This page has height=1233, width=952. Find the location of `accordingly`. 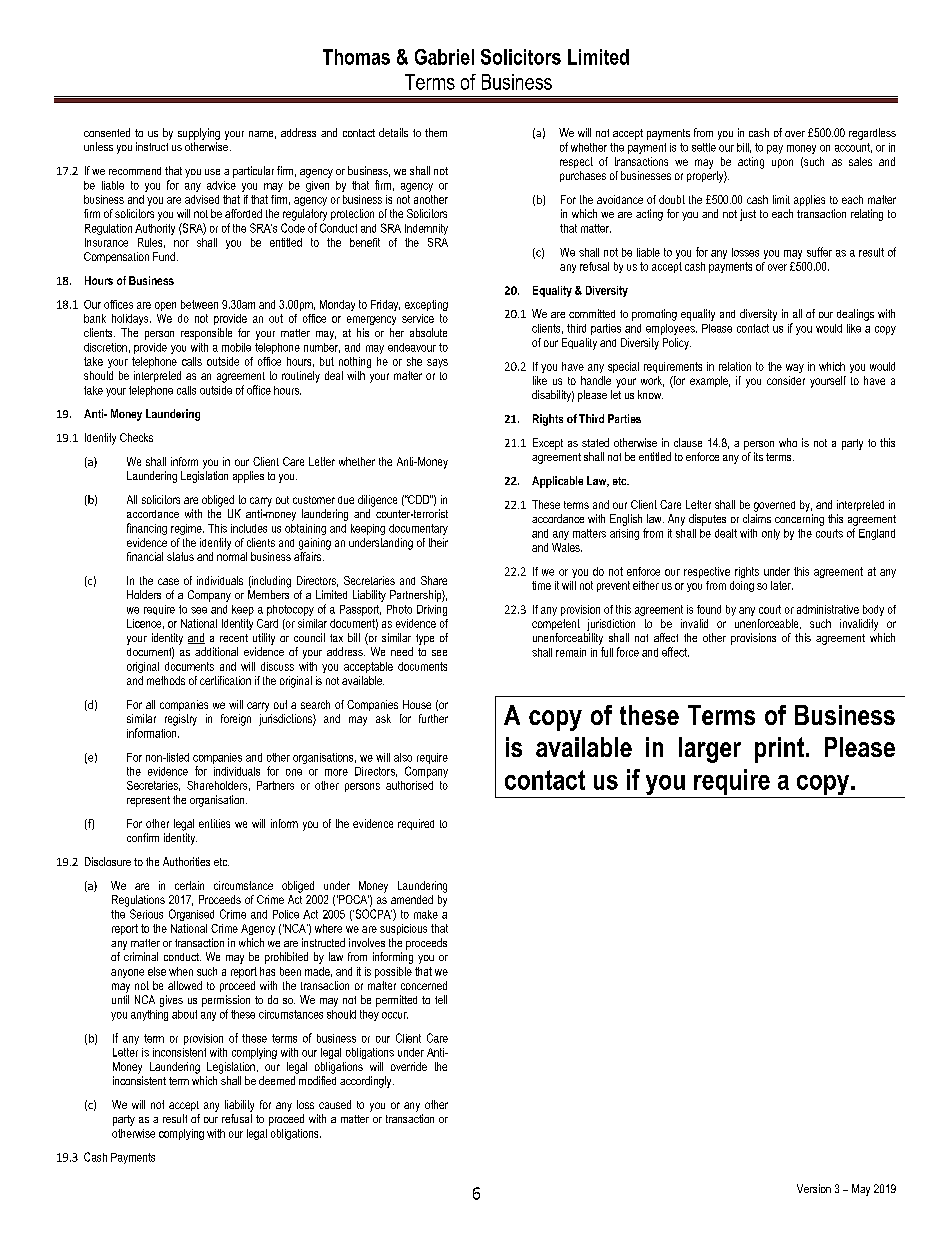

accordingly is located at coordinates (367, 1082).
